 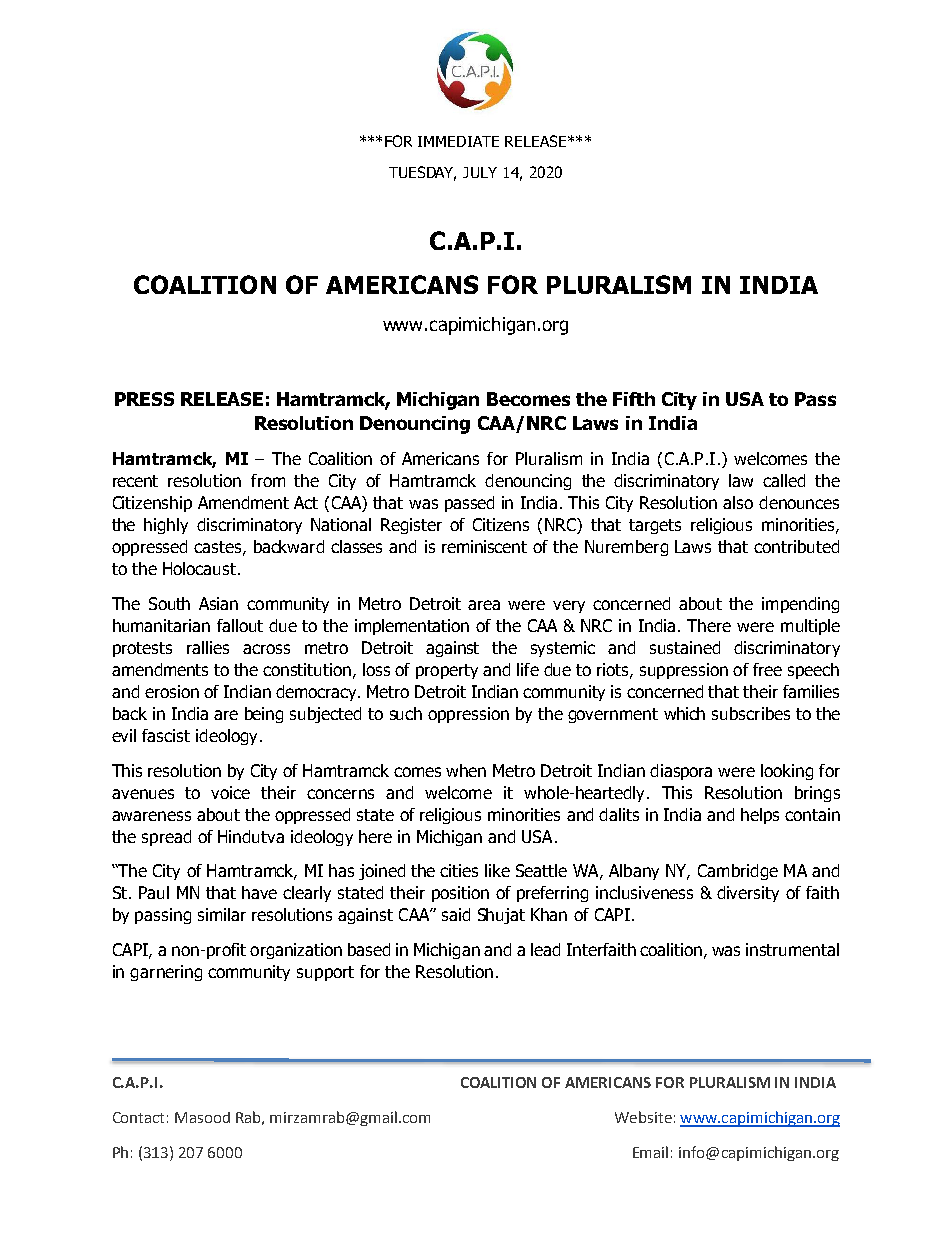 What do you see at coordinates (767, 669) in the document?
I see `free` at bounding box center [767, 669].
